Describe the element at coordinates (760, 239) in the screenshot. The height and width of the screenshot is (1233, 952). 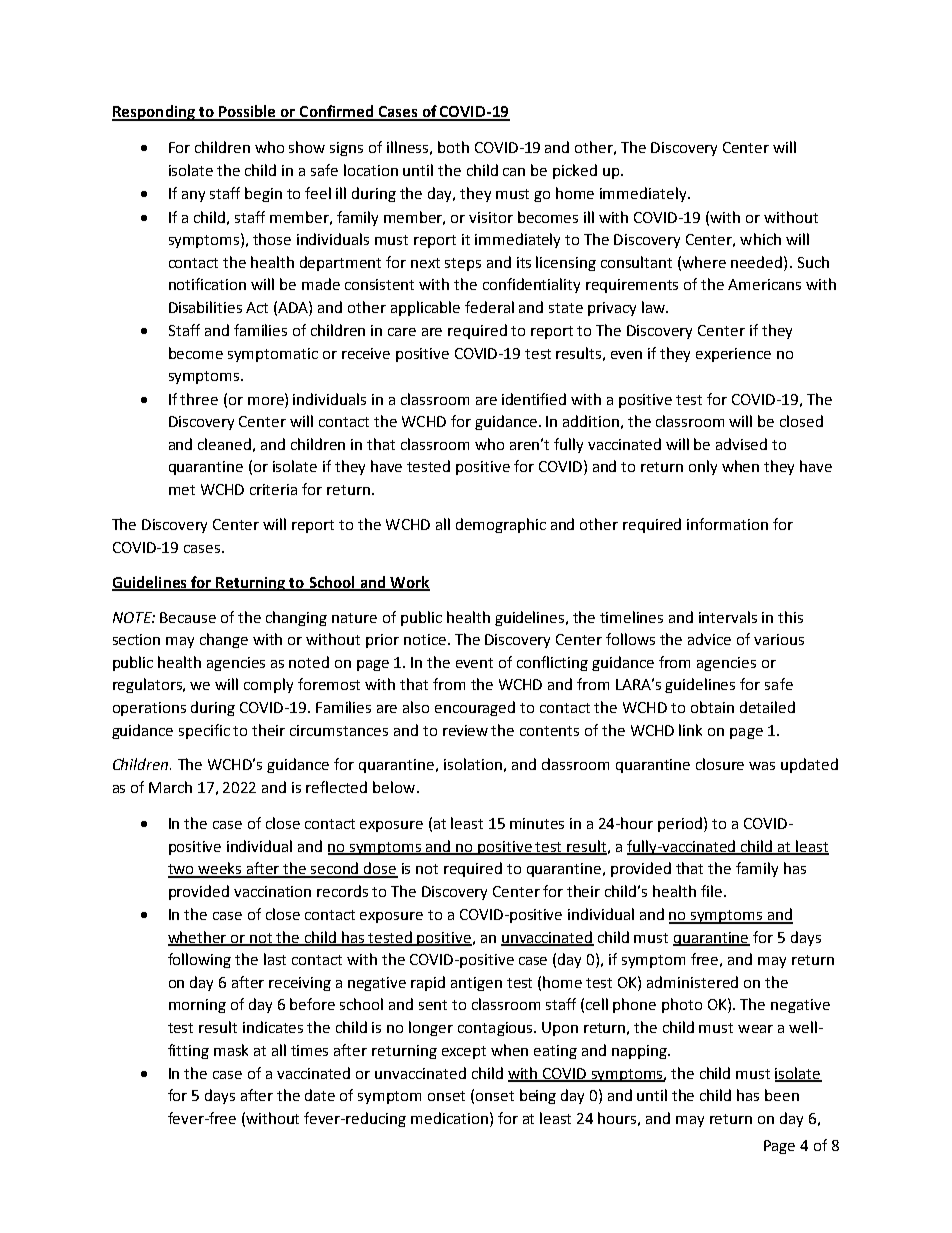
I see `which` at that location.
